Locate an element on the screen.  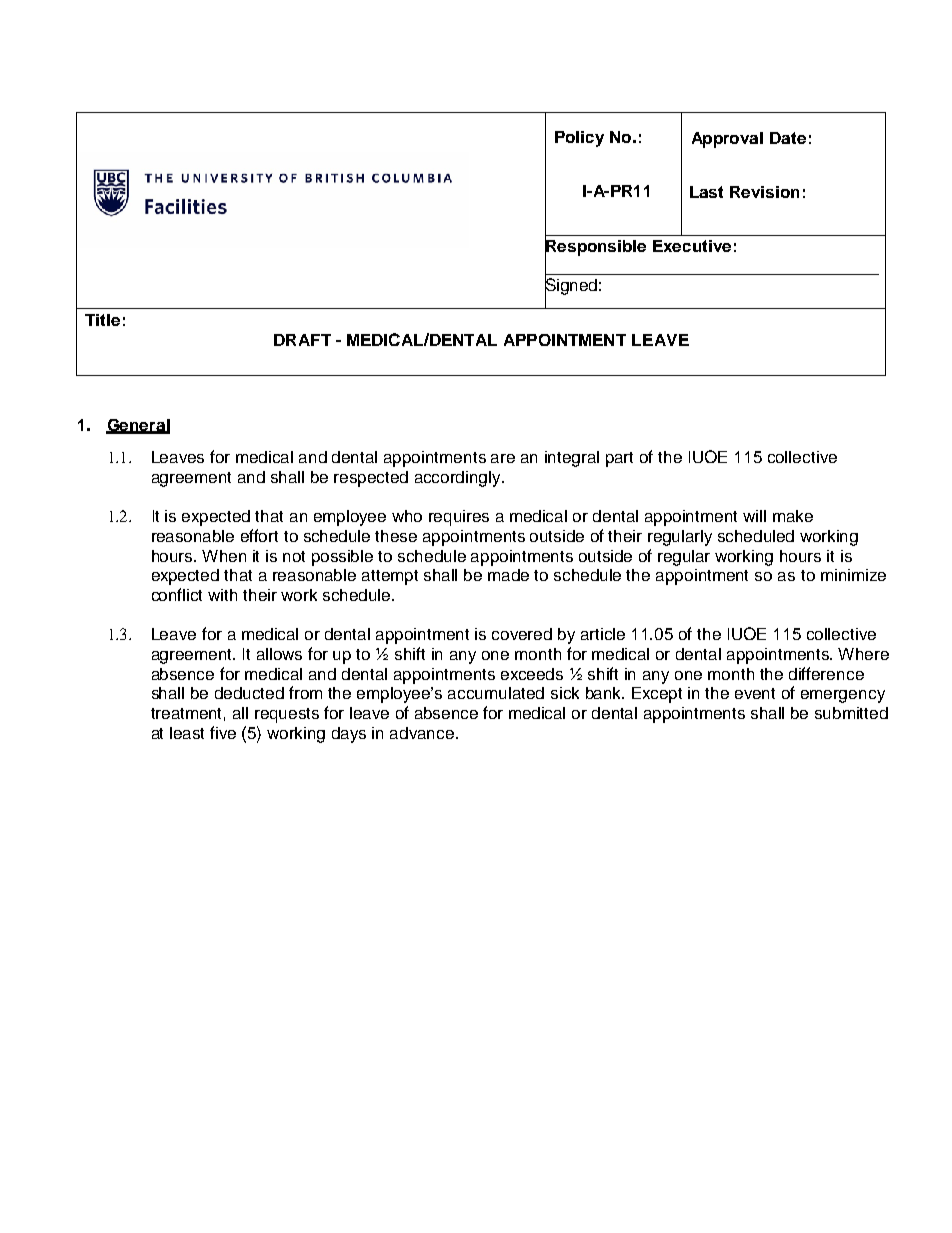
Policy is located at coordinates (579, 139).
